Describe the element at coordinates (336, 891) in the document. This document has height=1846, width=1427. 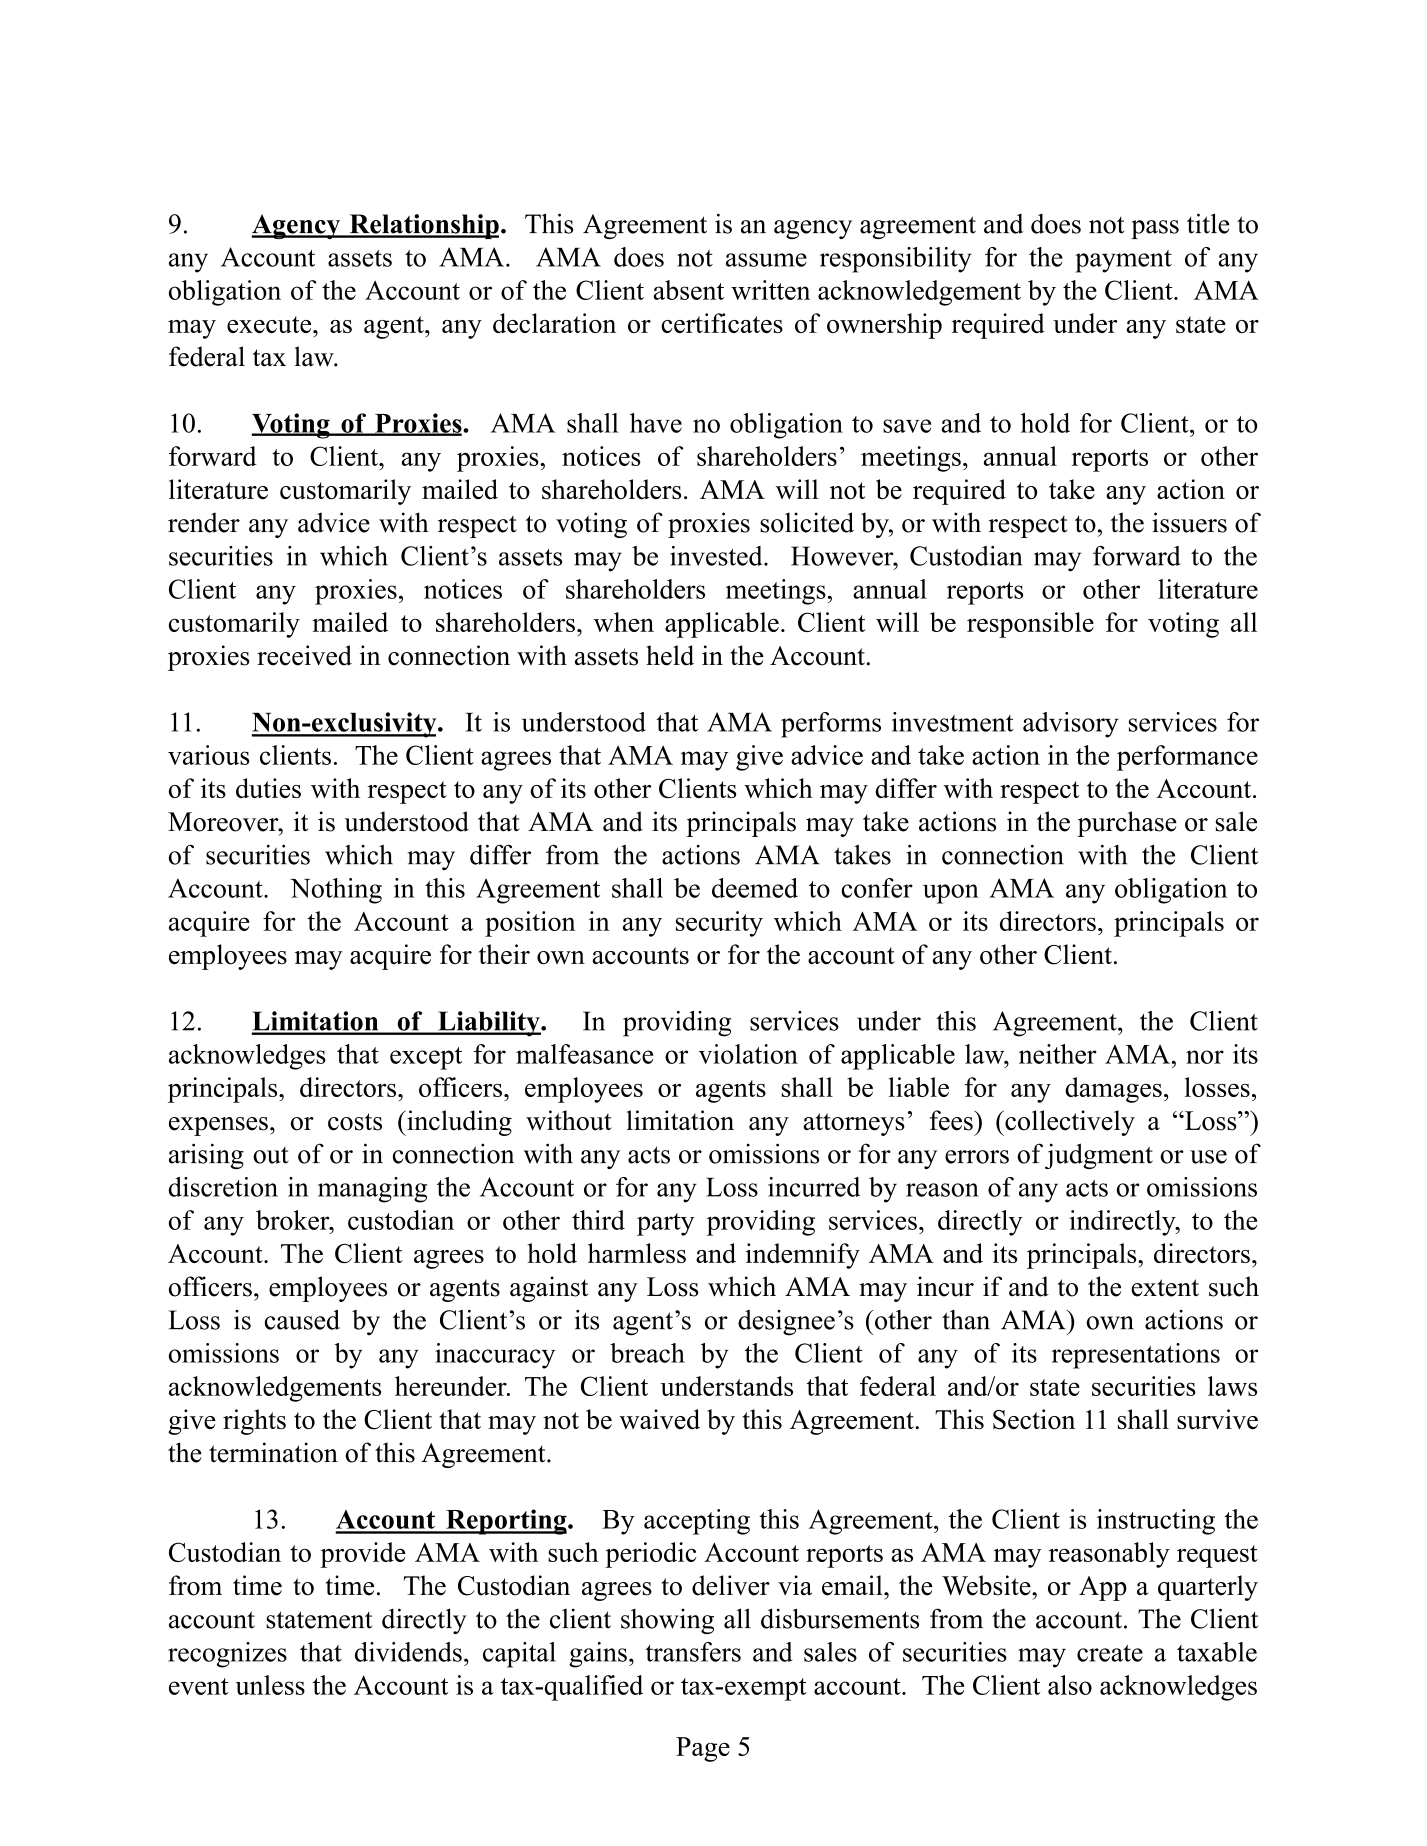
I see `Nothing` at that location.
